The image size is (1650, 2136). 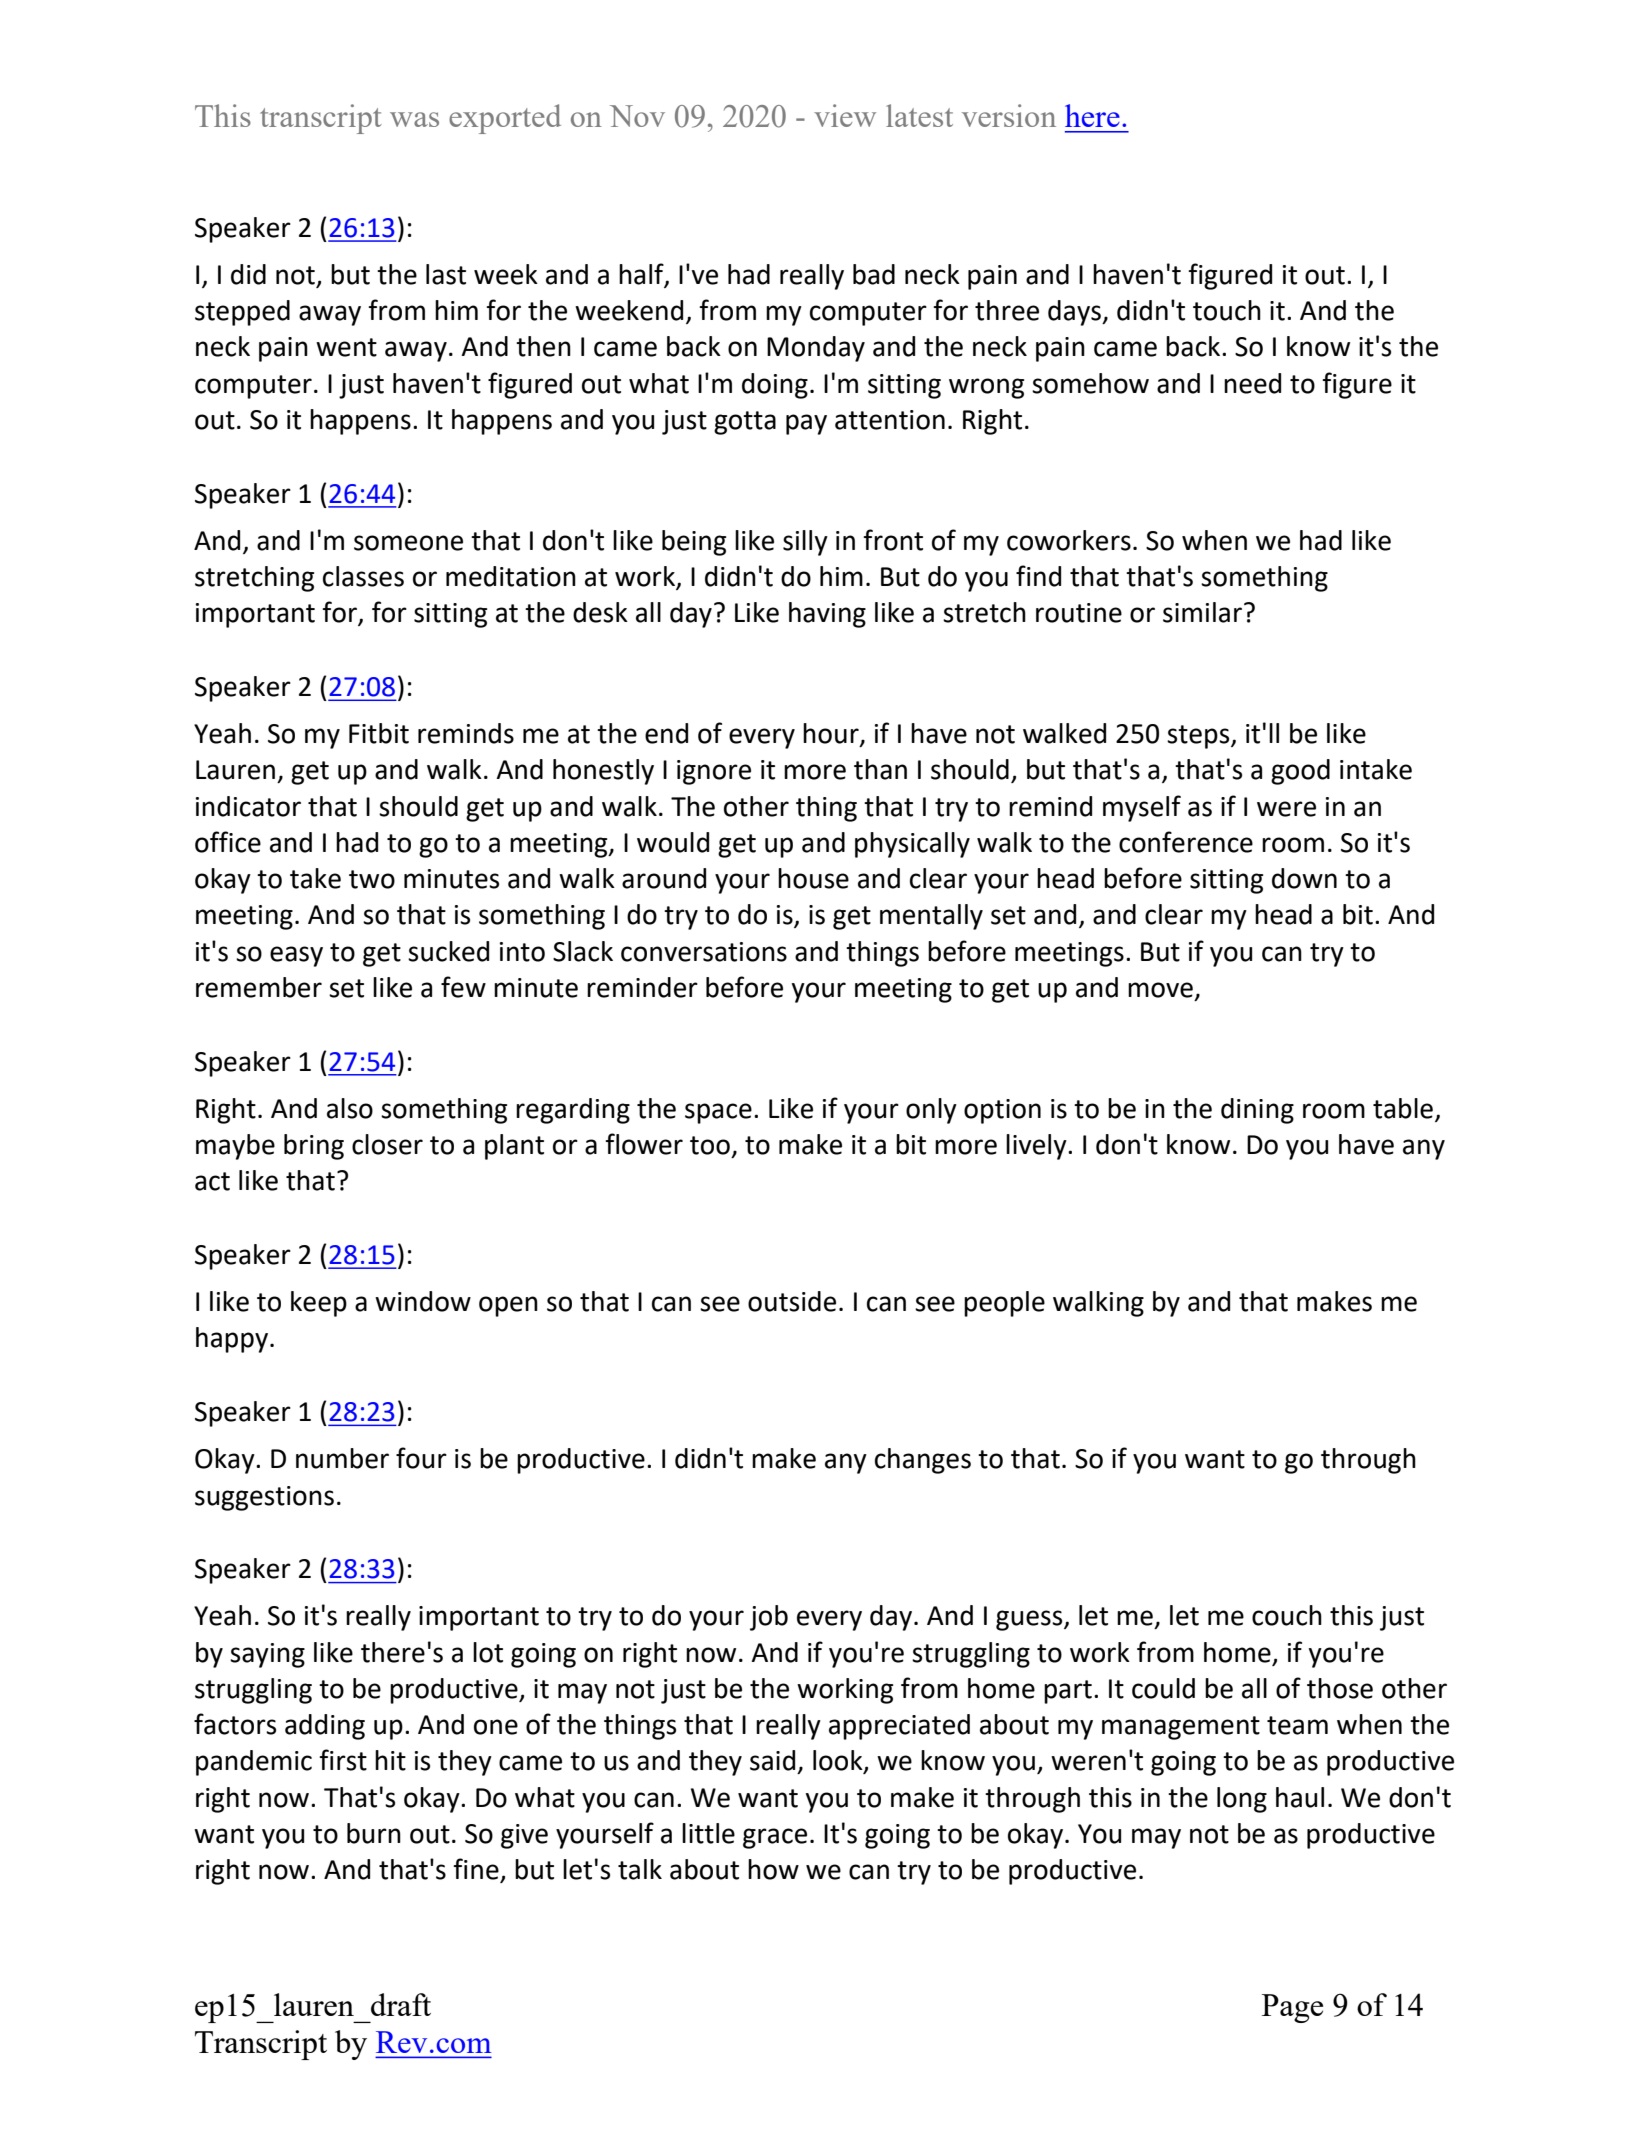 I want to click on grace, so click(x=775, y=1838).
